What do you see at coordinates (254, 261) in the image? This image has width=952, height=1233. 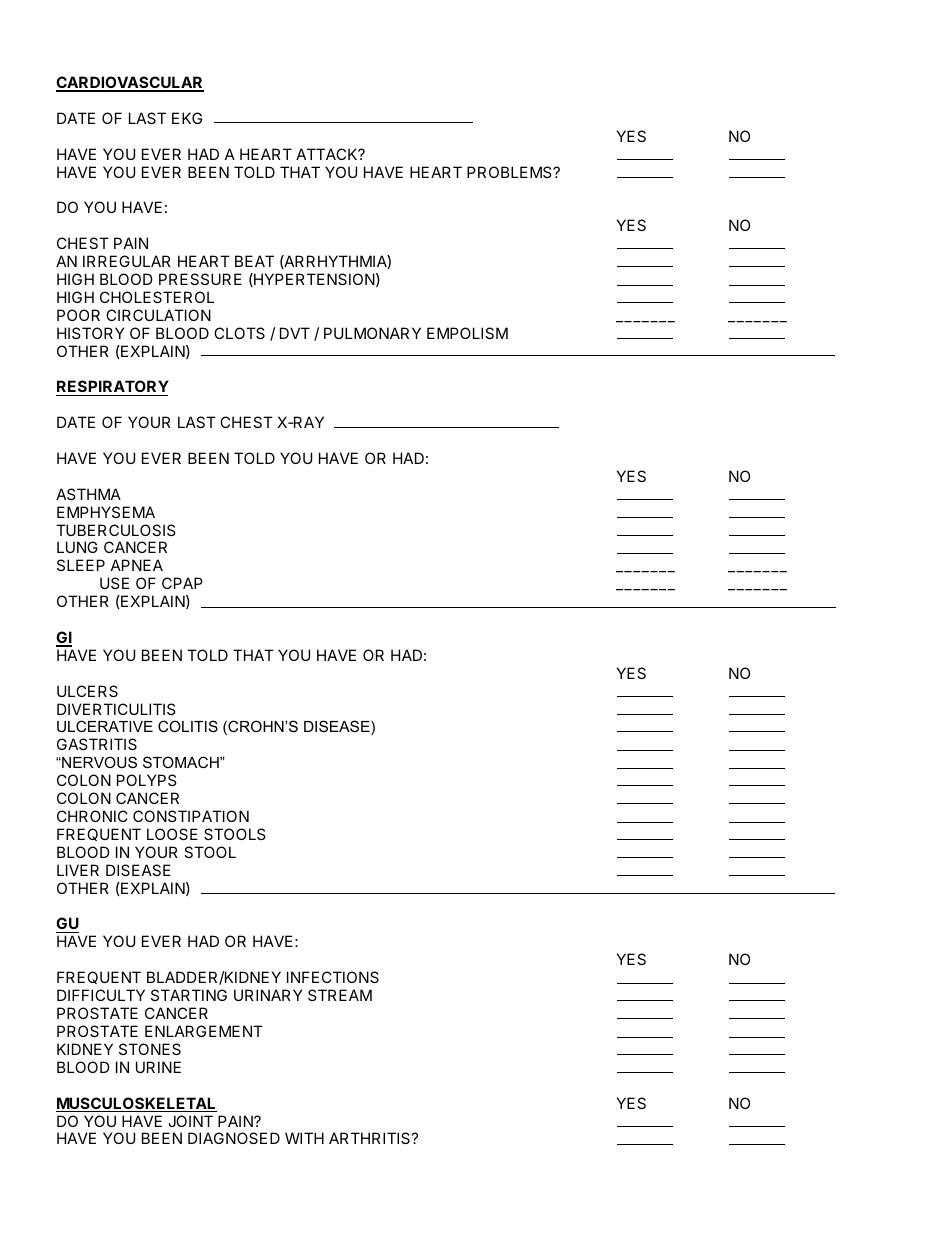 I see `BEAT` at bounding box center [254, 261].
